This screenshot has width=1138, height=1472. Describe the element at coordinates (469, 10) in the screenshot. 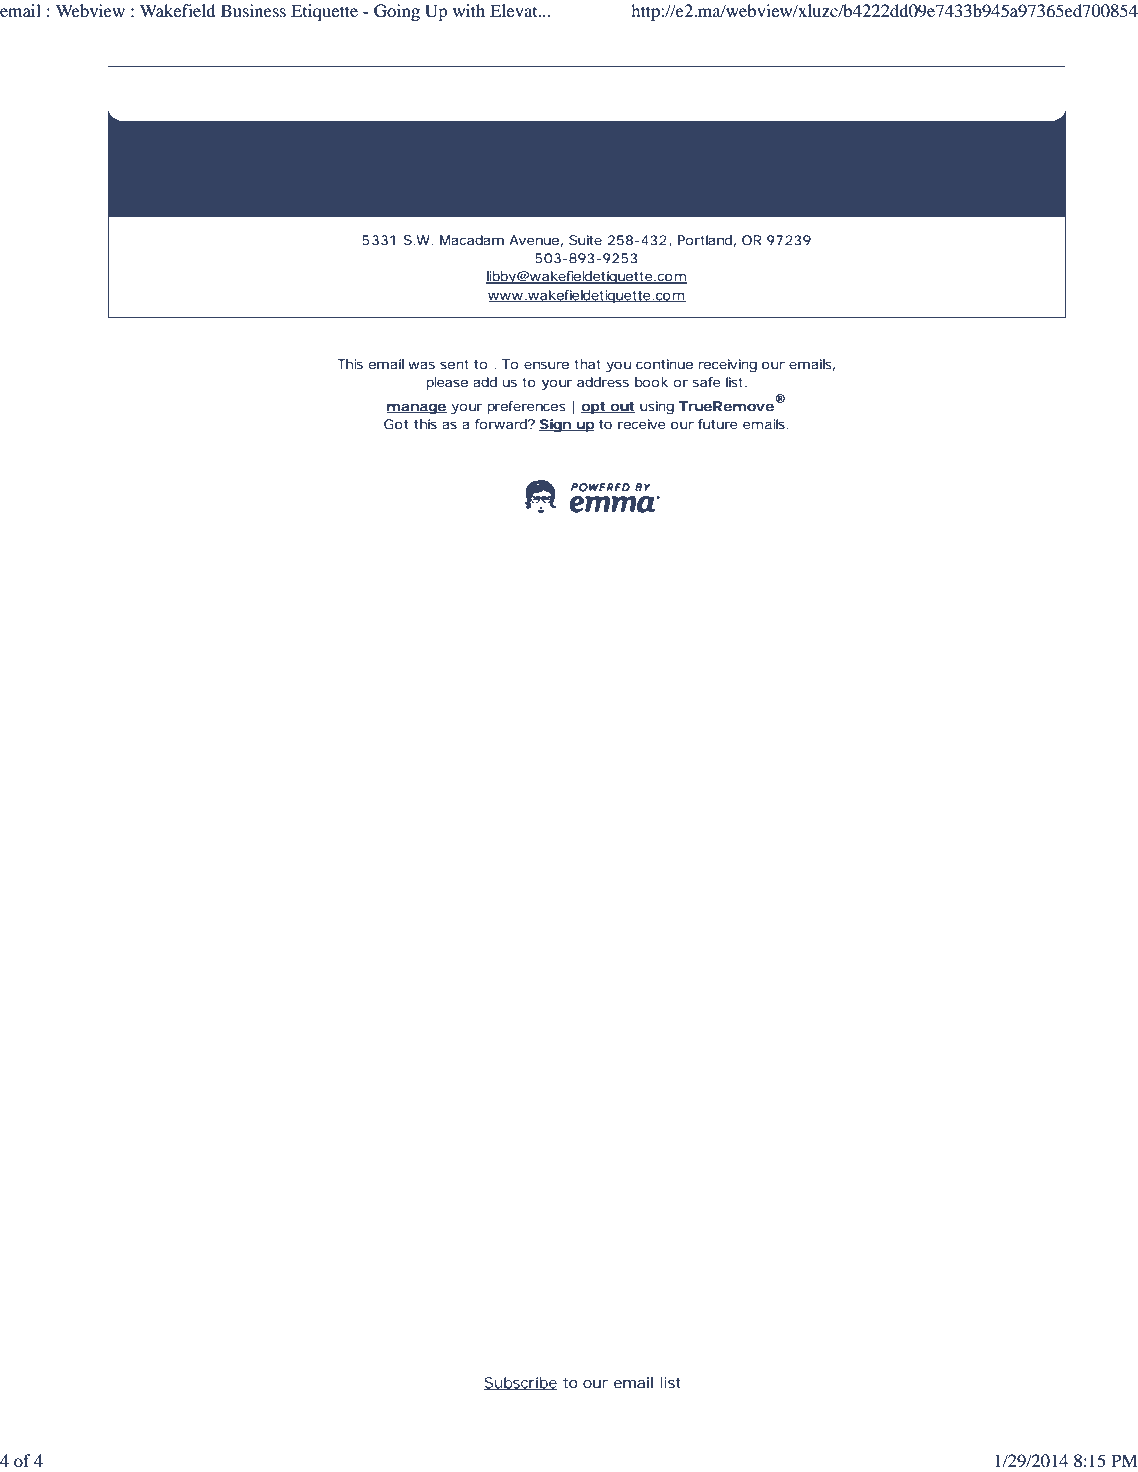

I see `with` at that location.
